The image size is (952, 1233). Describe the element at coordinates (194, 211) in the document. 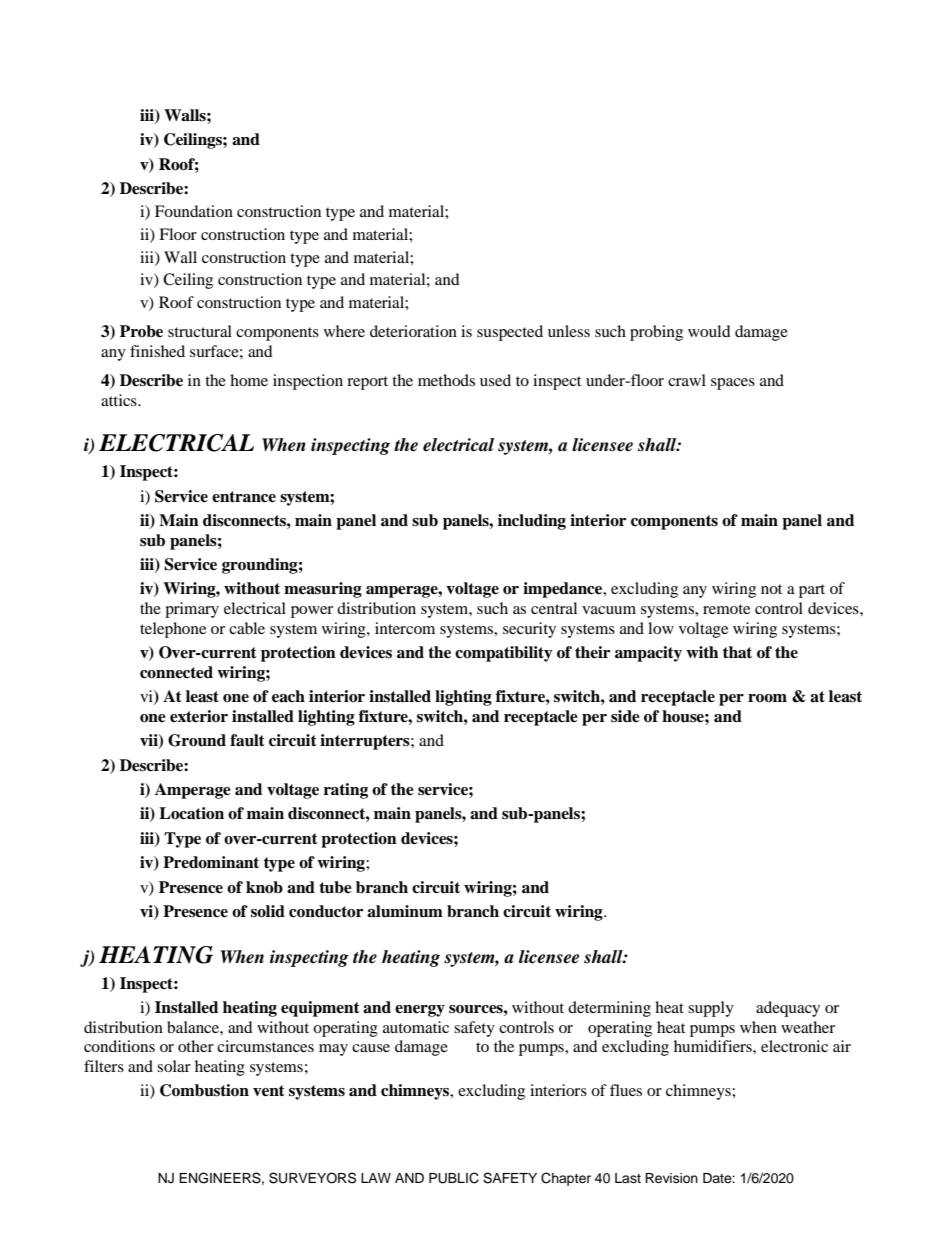

I see `Foundation` at that location.
